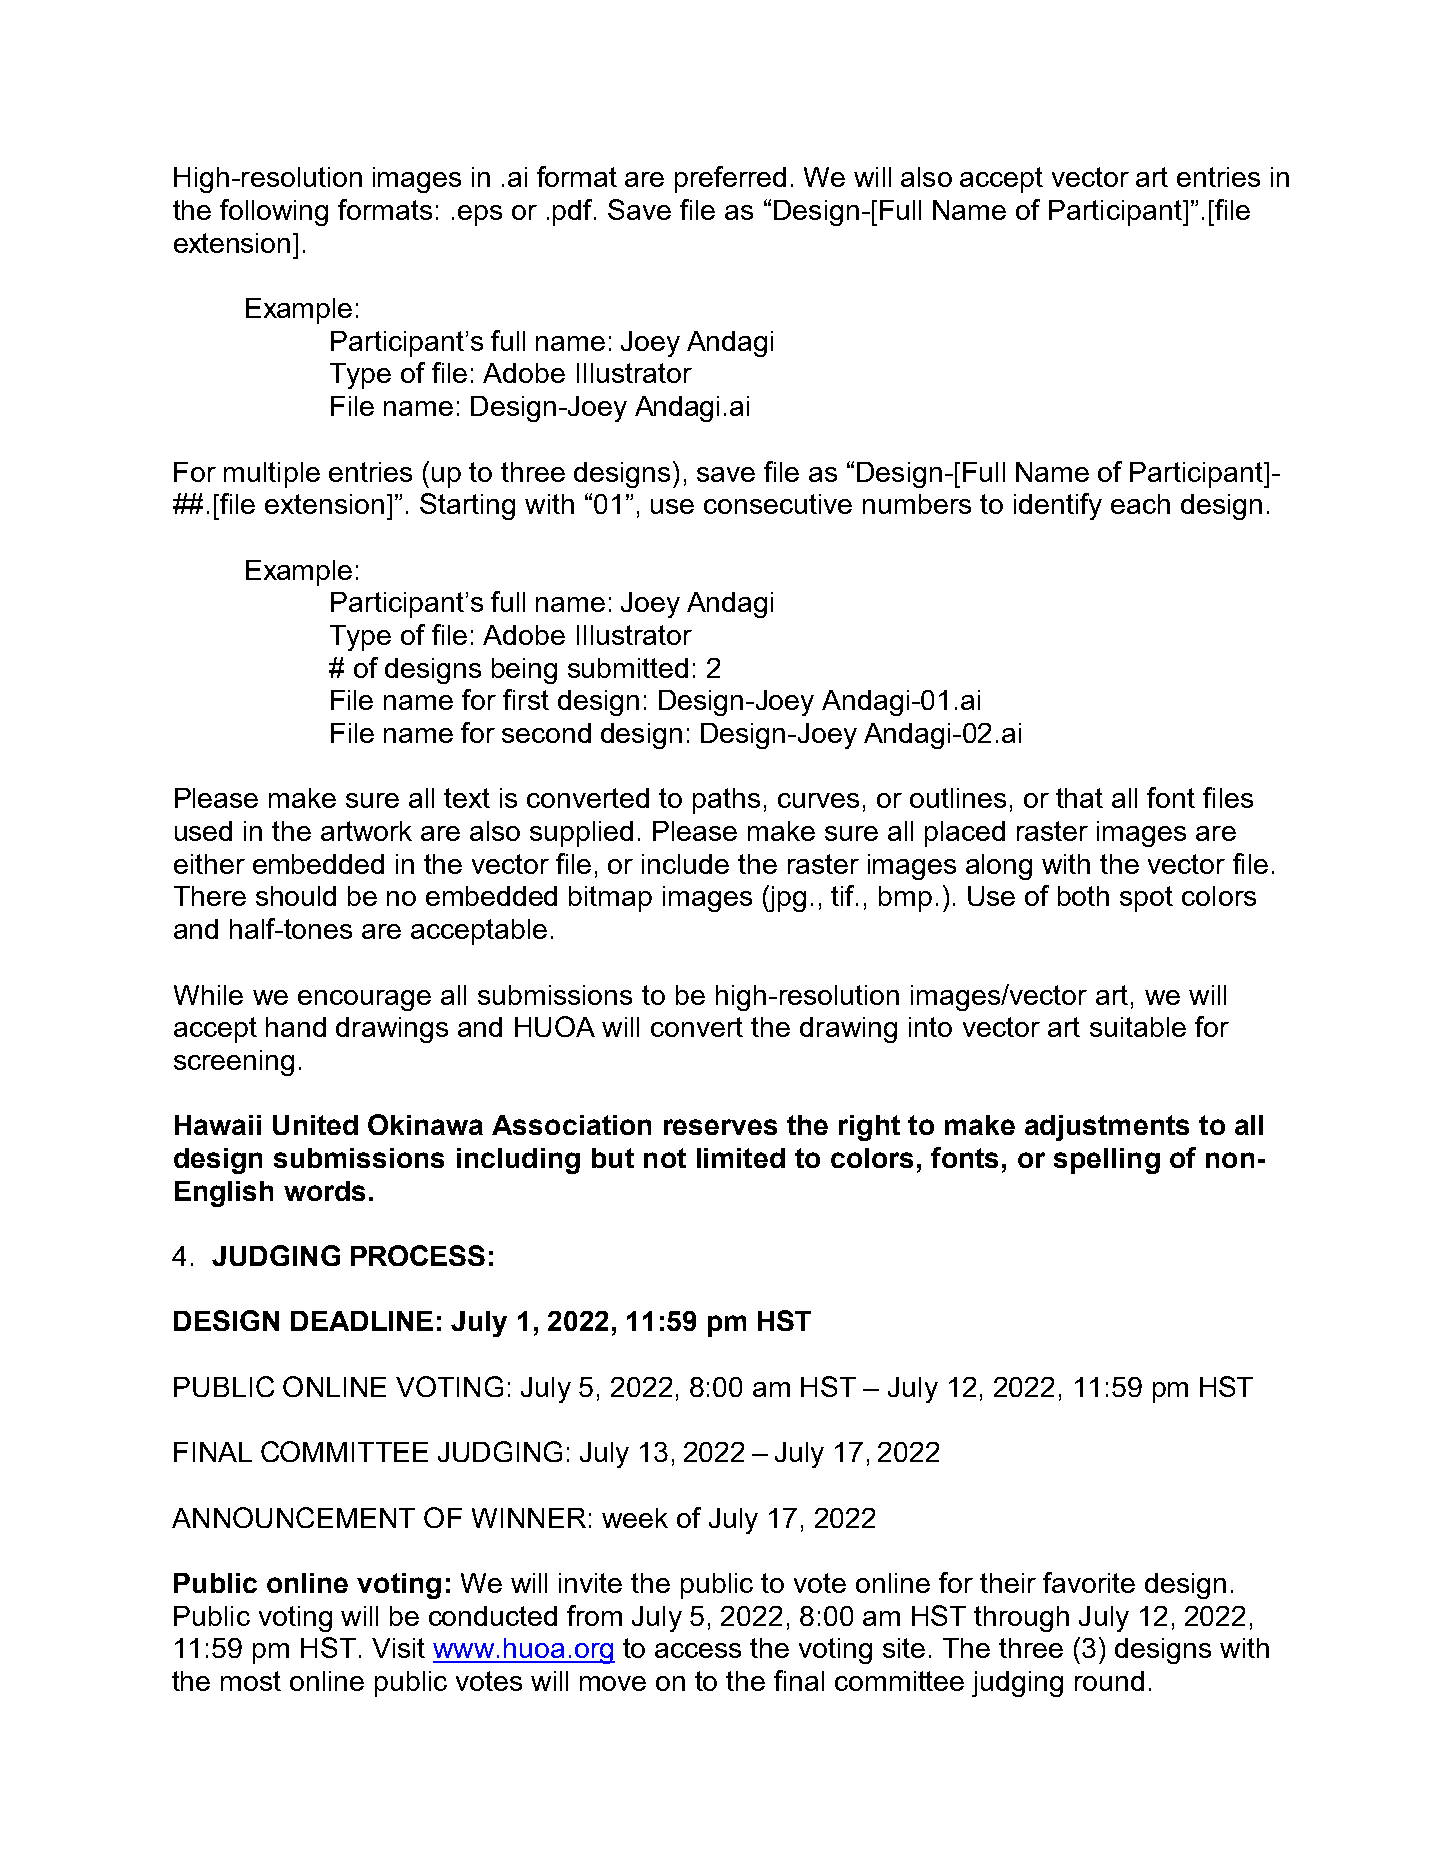 The image size is (1450, 1876). What do you see at coordinates (1058, 506) in the screenshot?
I see `identify` at bounding box center [1058, 506].
